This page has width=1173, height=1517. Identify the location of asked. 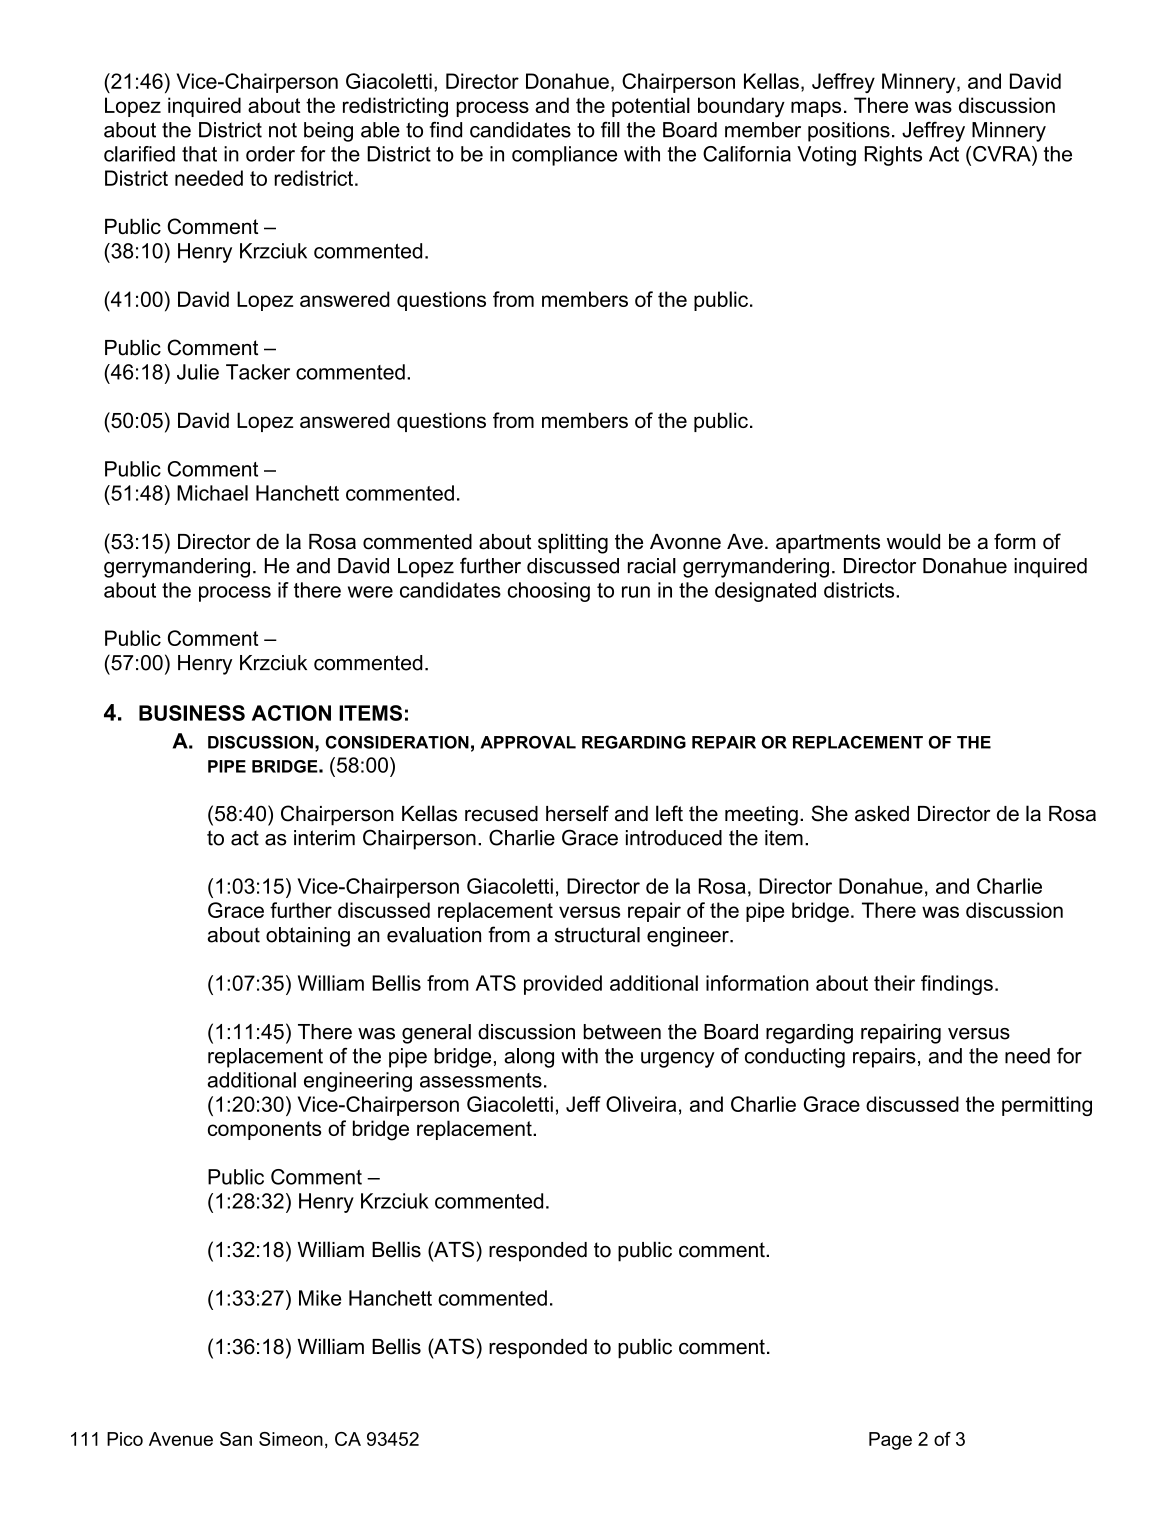
(882, 814).
